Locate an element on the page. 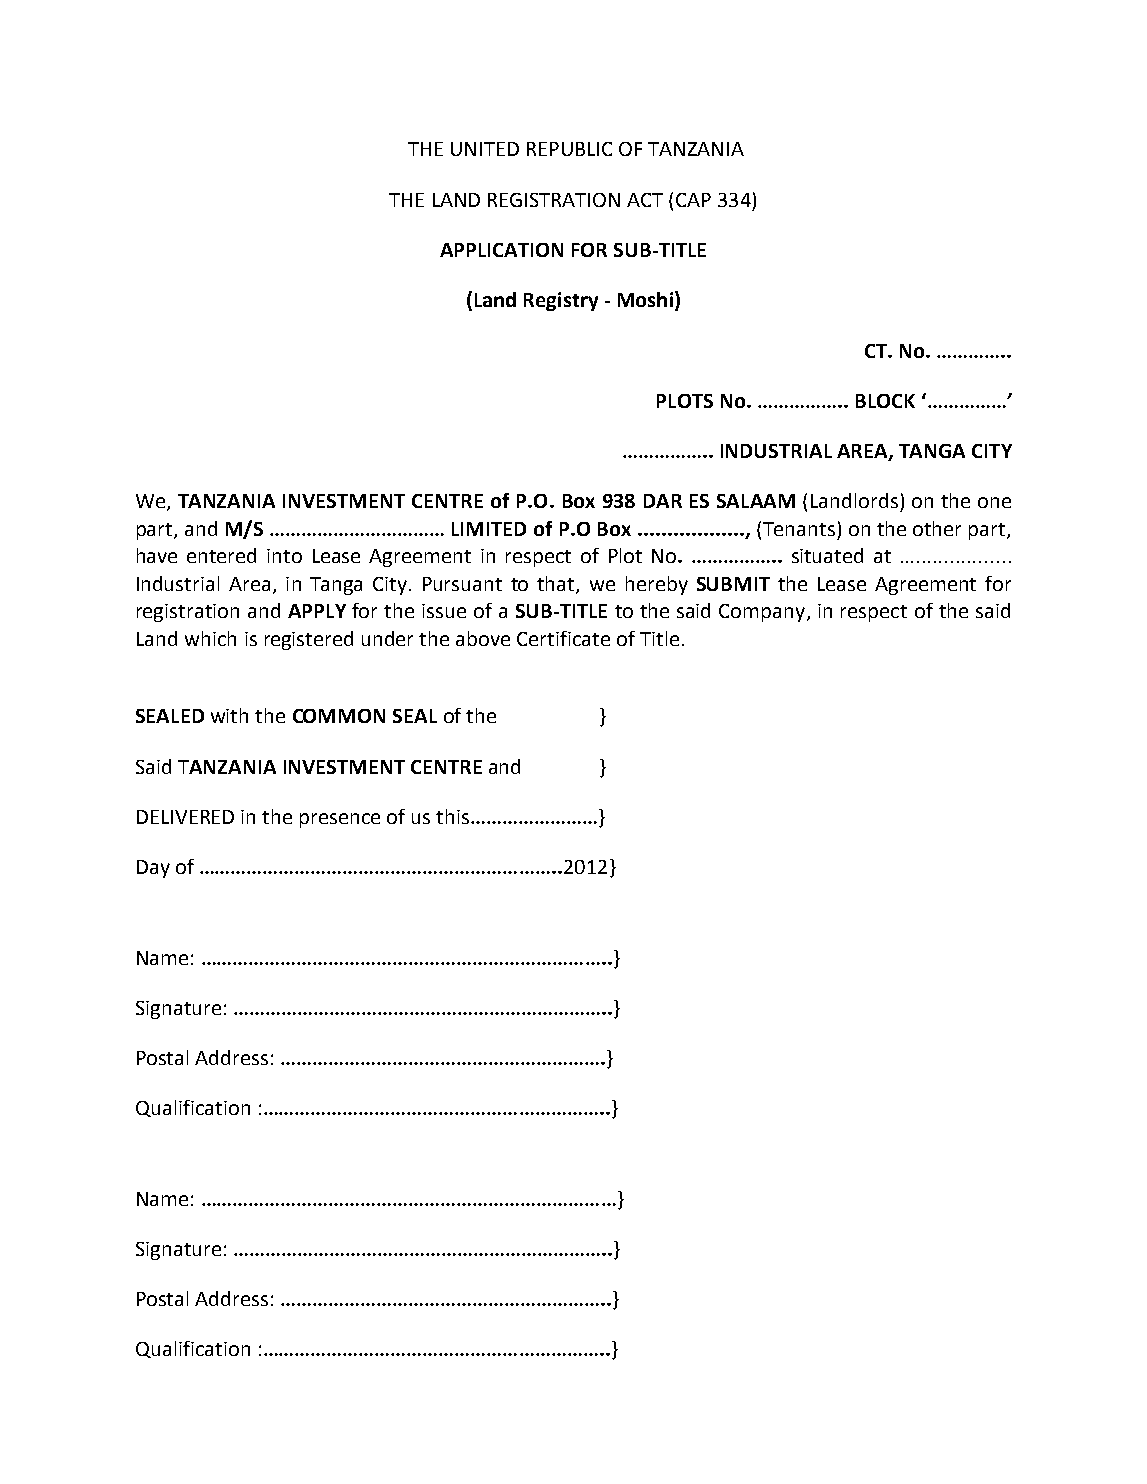 Image resolution: width=1147 pixels, height=1484 pixels. which is located at coordinates (210, 638).
